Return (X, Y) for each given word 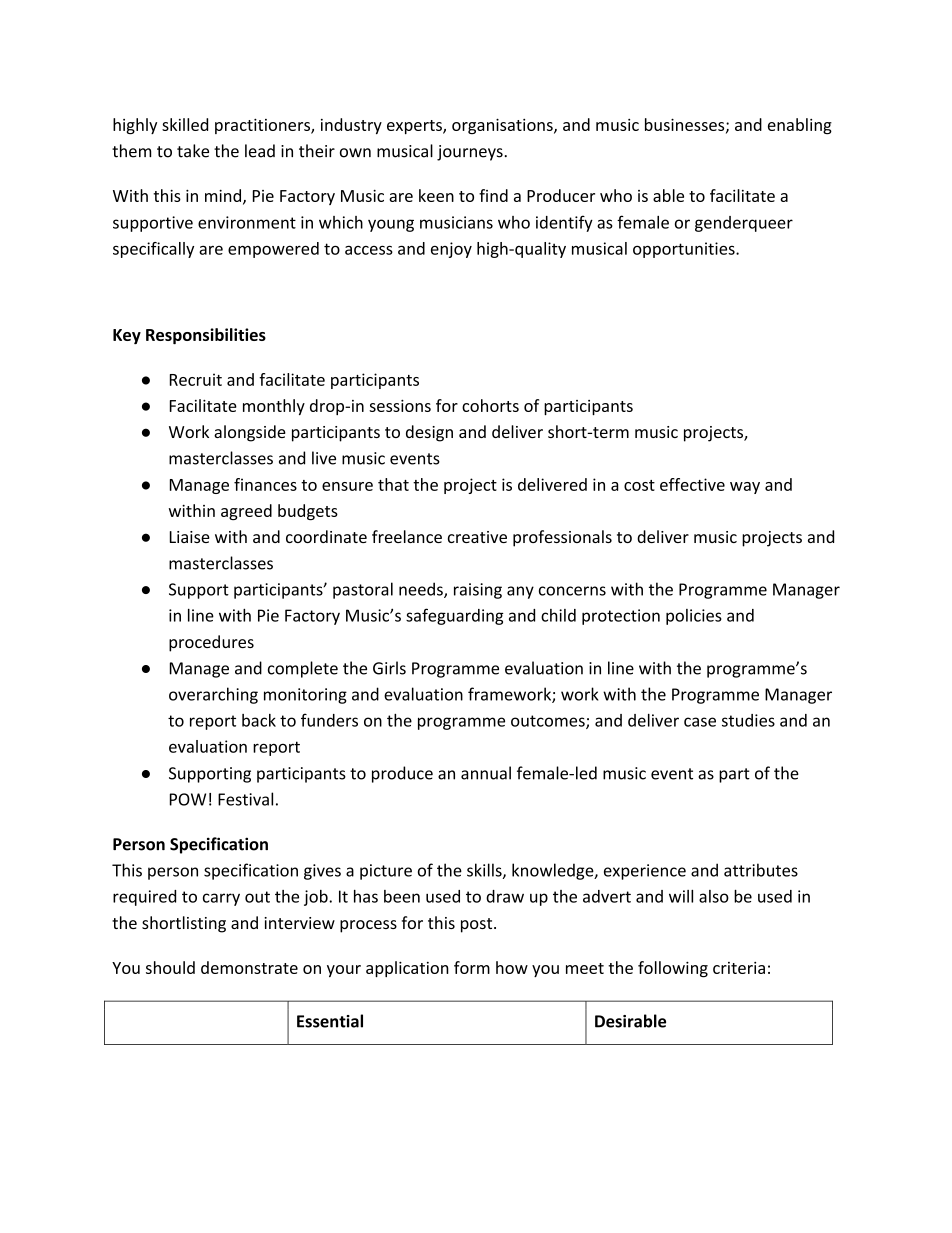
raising (478, 591)
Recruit (196, 379)
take (193, 151)
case (700, 722)
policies (694, 617)
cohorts (490, 405)
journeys (471, 153)
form (472, 967)
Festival (245, 799)
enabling (800, 126)
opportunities (685, 250)
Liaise (190, 537)
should (170, 967)
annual (486, 773)
